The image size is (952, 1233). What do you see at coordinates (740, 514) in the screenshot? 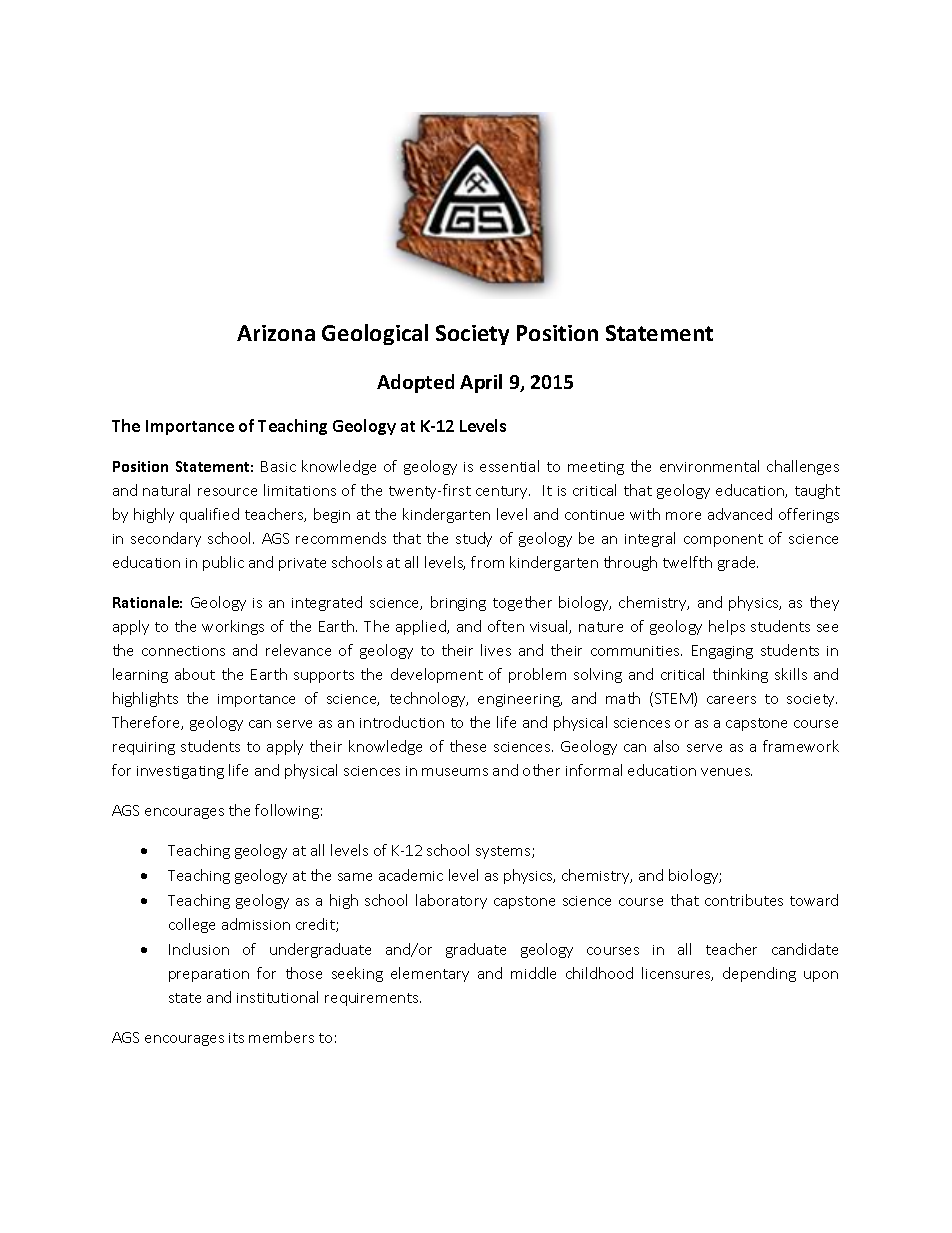
I see `advanced` at bounding box center [740, 514].
